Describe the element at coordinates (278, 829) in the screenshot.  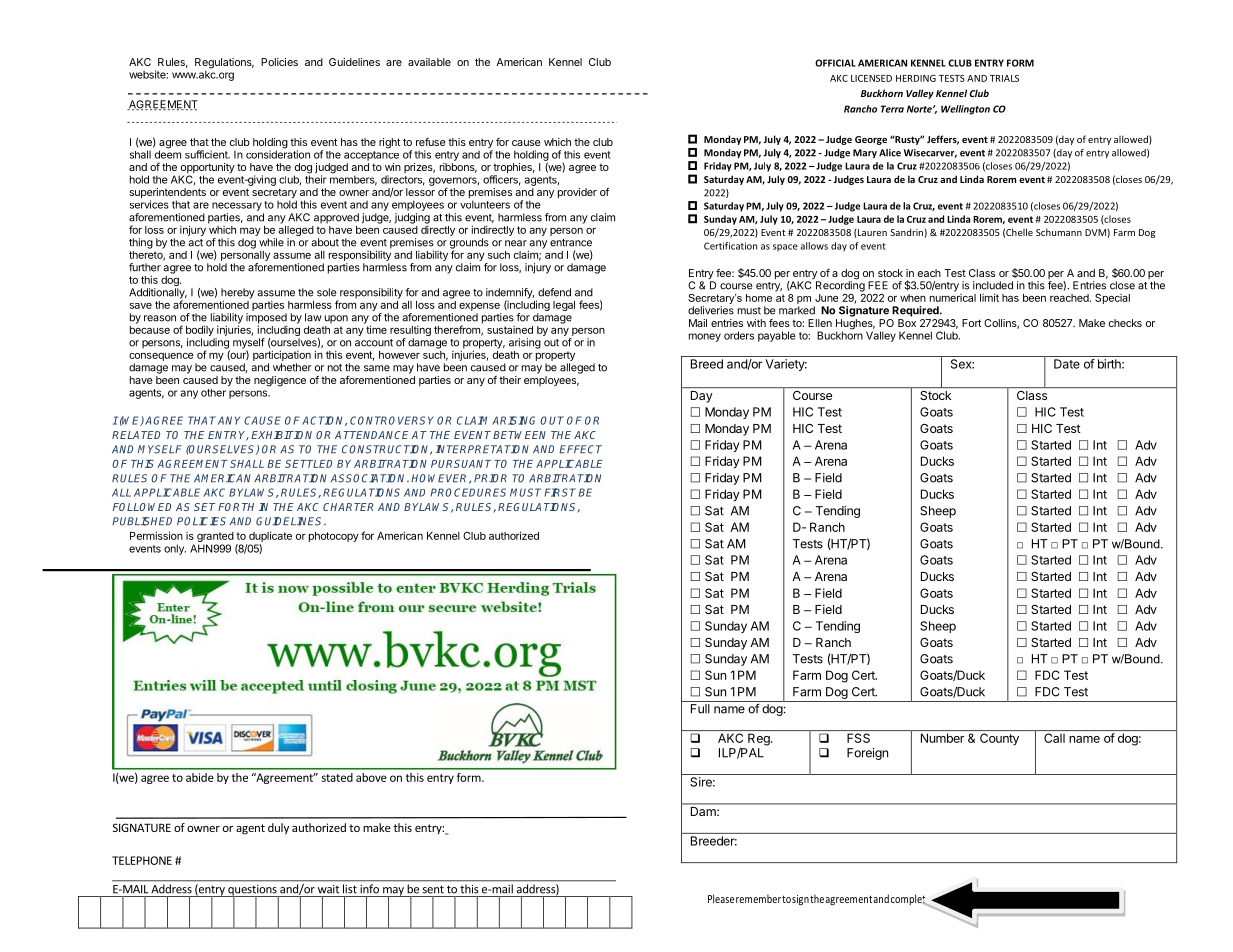
I see `duly` at that location.
